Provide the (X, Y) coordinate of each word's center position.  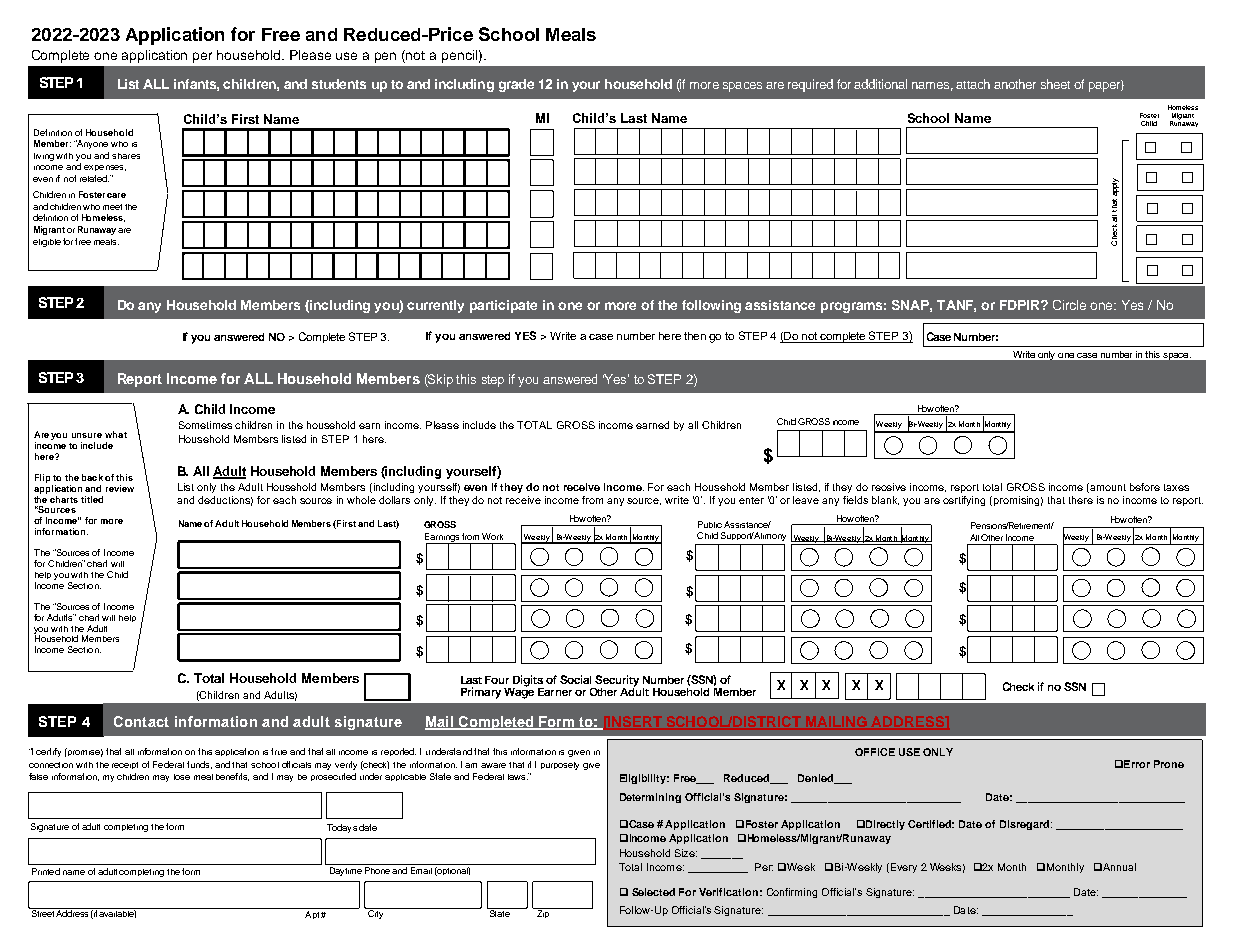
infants (196, 85)
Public (710, 524)
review (120, 488)
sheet (1055, 84)
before (1145, 487)
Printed (46, 871)
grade (516, 85)
